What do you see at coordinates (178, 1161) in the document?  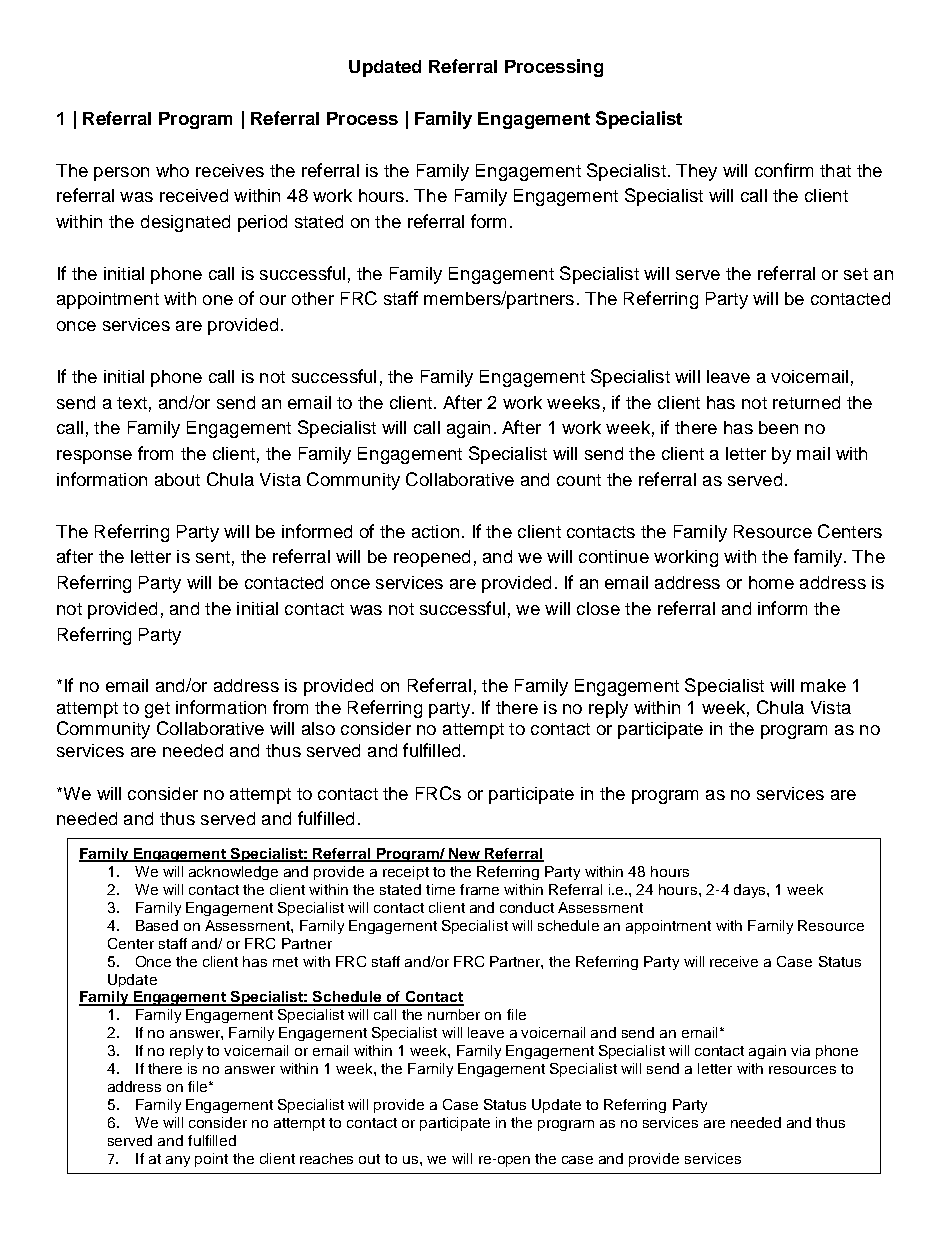 I see `any` at bounding box center [178, 1161].
